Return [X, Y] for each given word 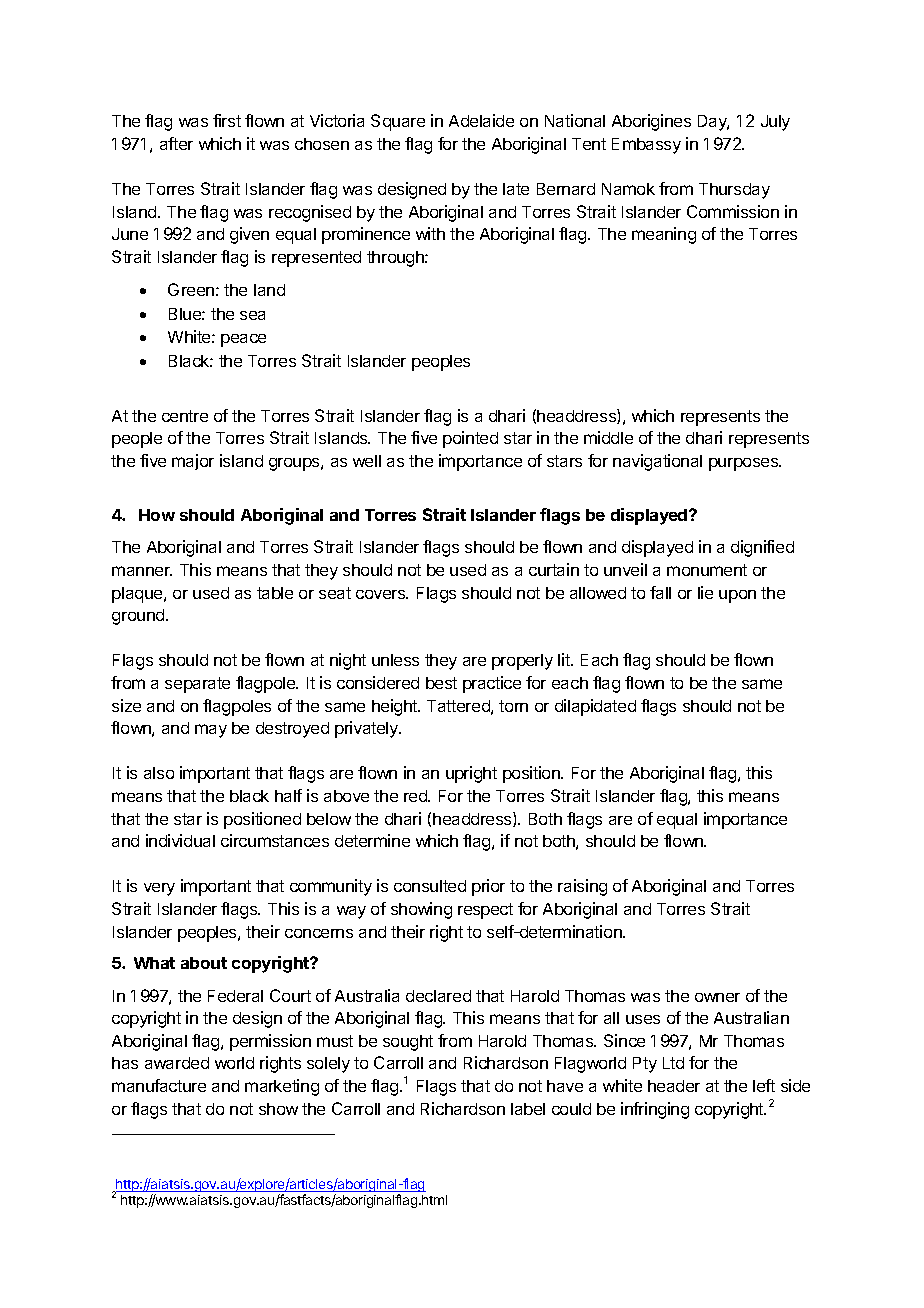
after [176, 143]
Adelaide [481, 120]
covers [382, 594]
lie [705, 592]
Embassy [646, 146]
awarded [177, 1063]
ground [139, 617]
